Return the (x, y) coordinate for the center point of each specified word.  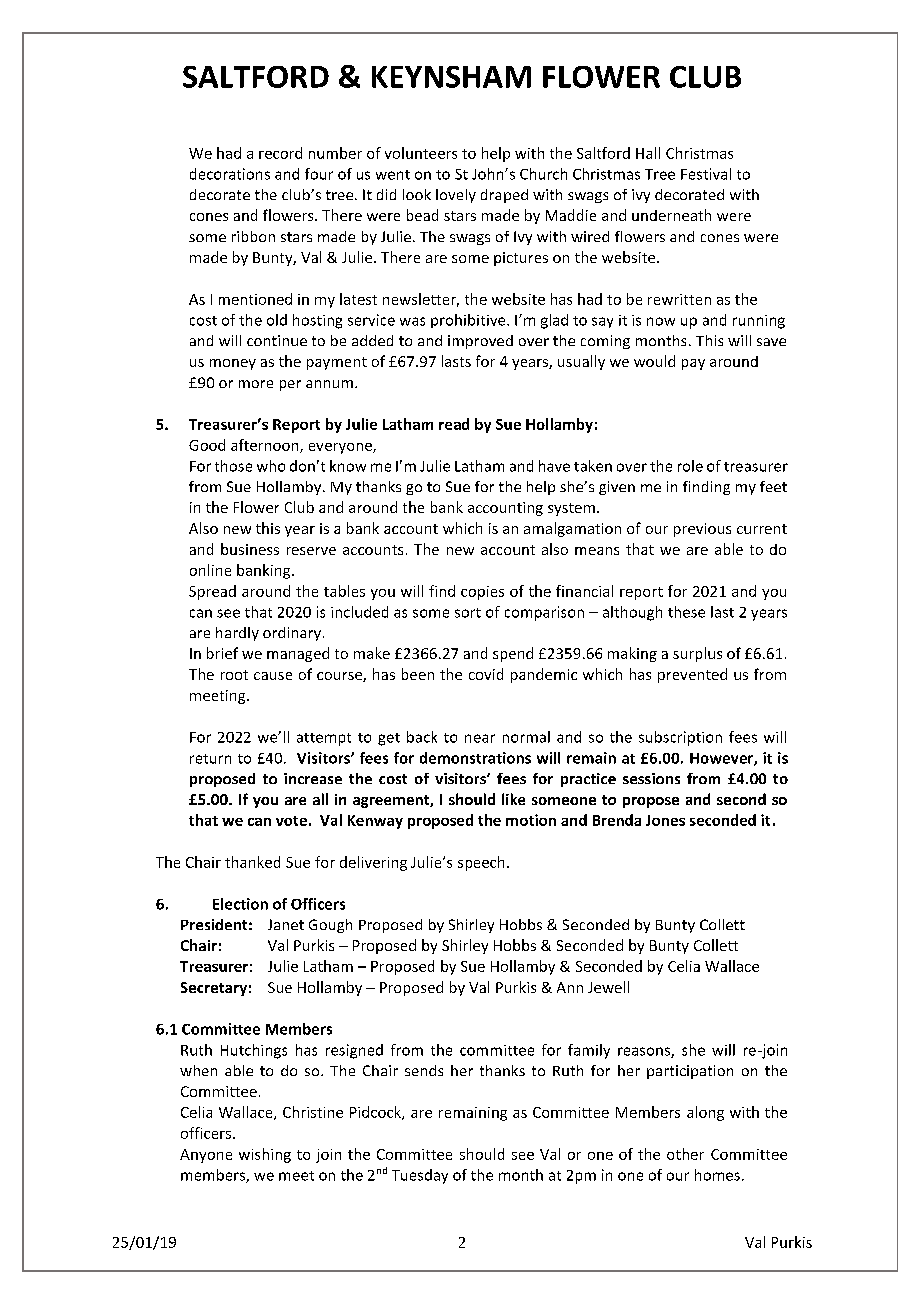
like (513, 799)
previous (702, 530)
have (554, 466)
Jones (665, 820)
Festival (706, 174)
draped (504, 196)
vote (291, 821)
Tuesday (420, 1176)
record (280, 153)
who (271, 466)
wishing (265, 1155)
